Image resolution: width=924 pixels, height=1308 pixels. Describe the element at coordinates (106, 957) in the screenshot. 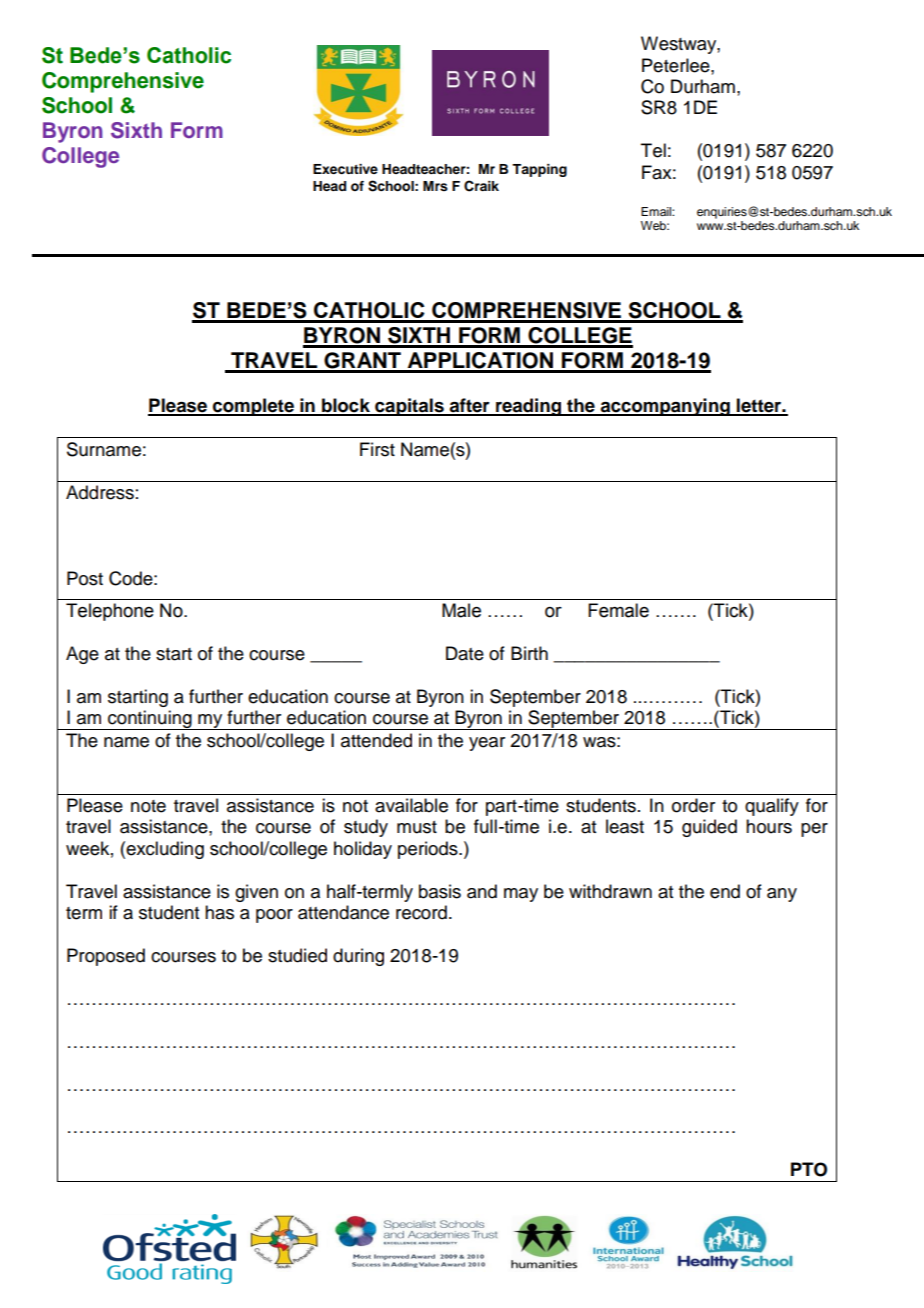

I see `Proposed` at that location.
